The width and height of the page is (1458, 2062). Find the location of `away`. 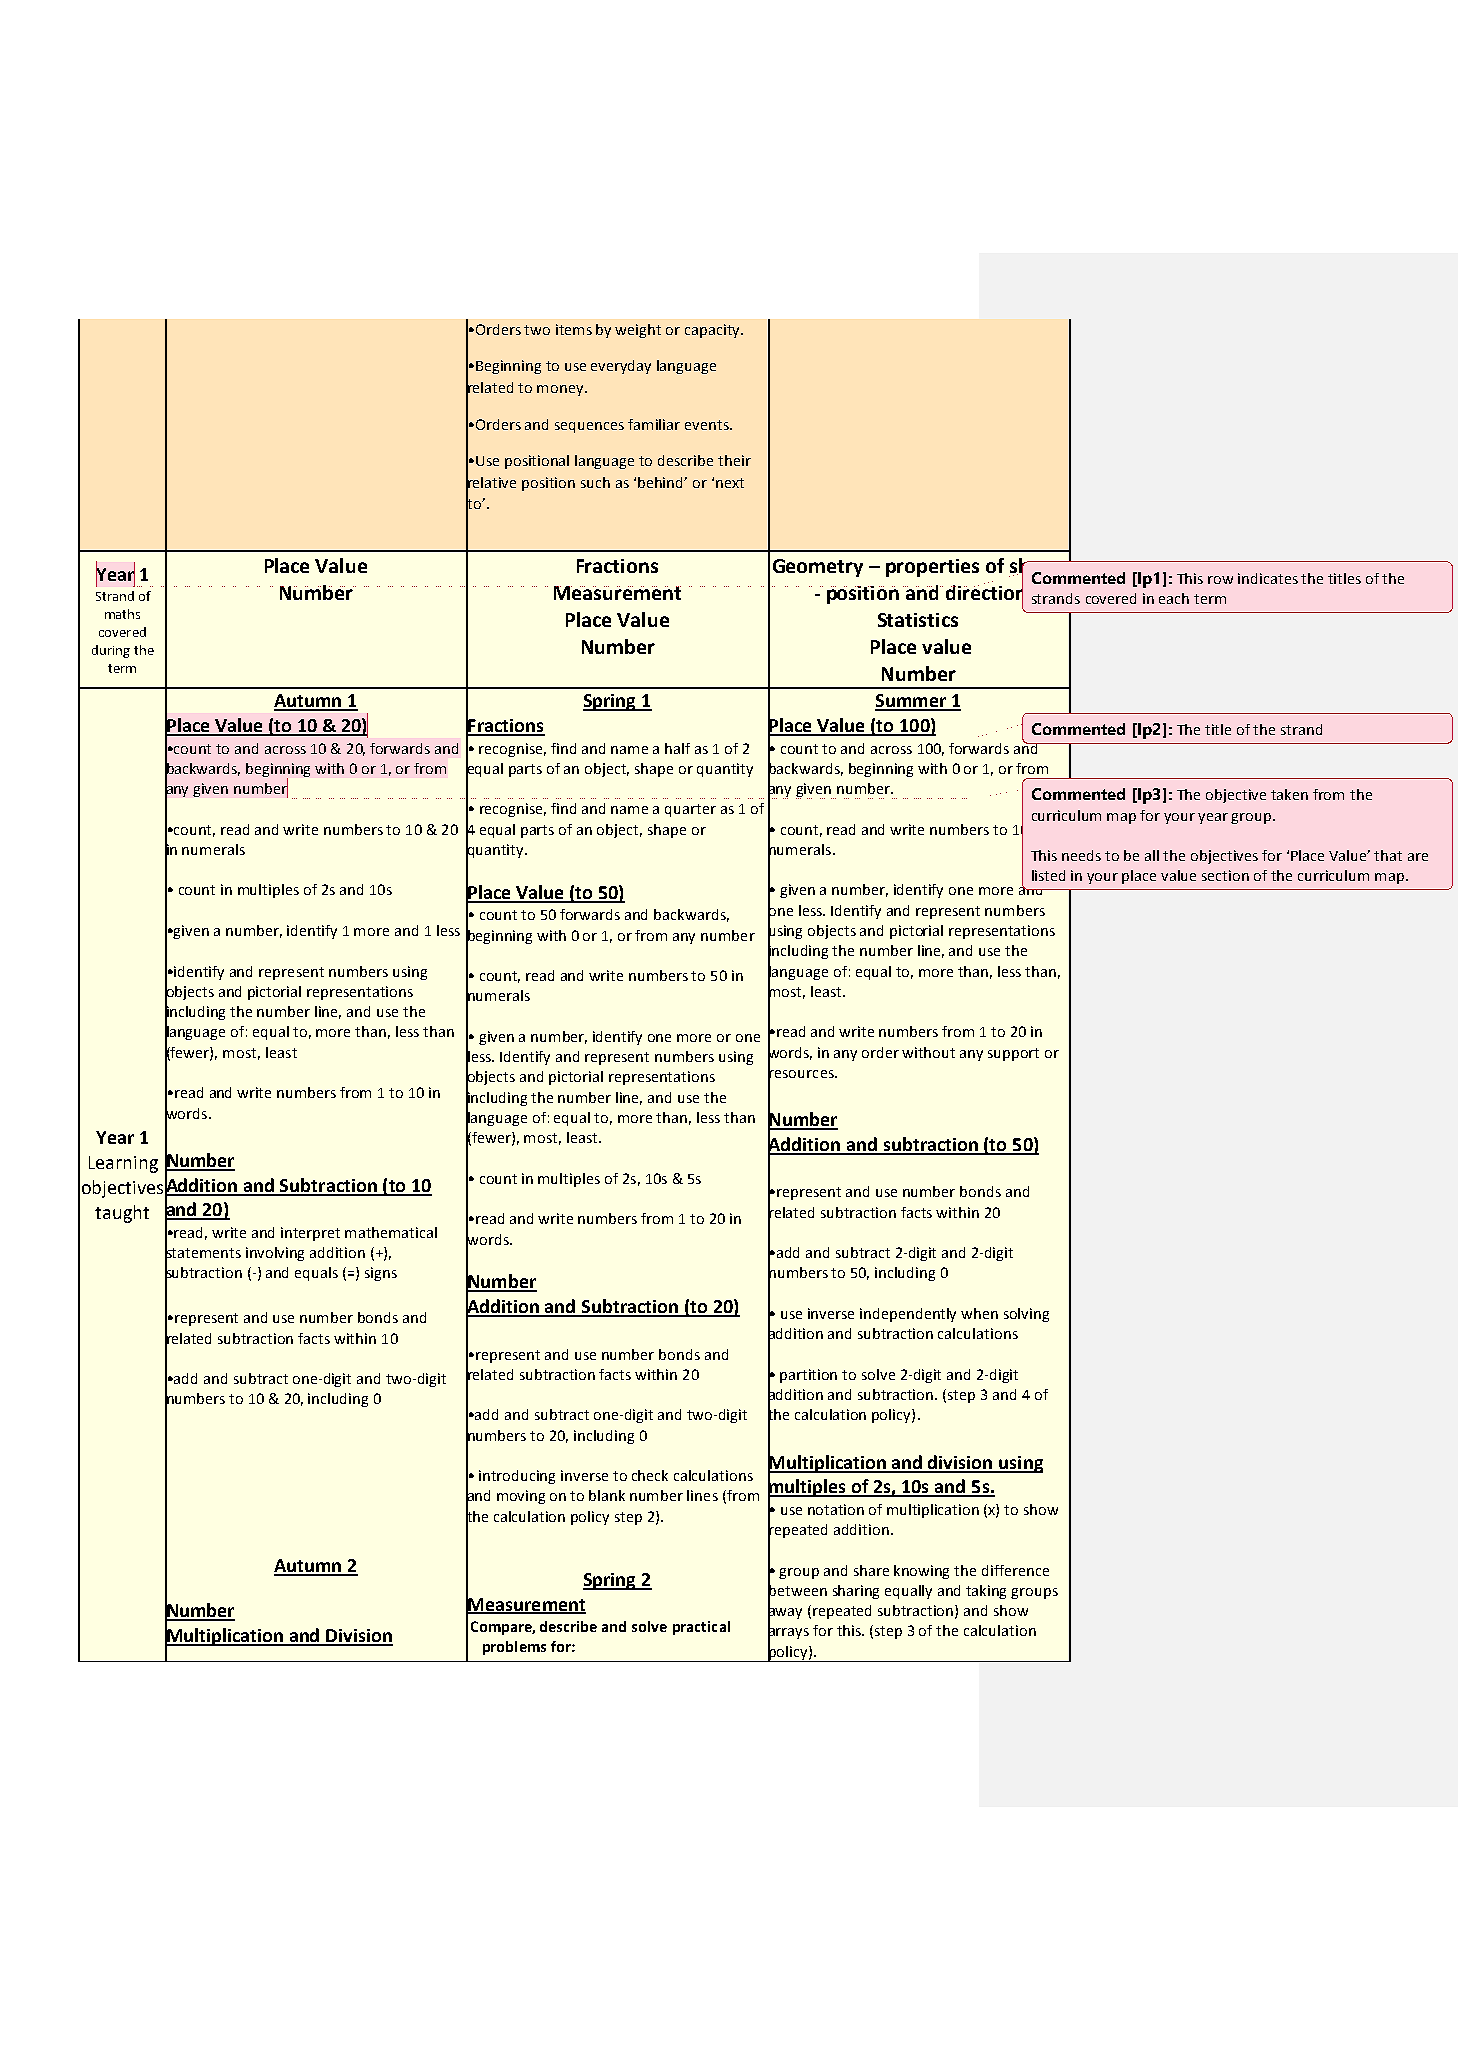

away is located at coordinates (785, 1614).
